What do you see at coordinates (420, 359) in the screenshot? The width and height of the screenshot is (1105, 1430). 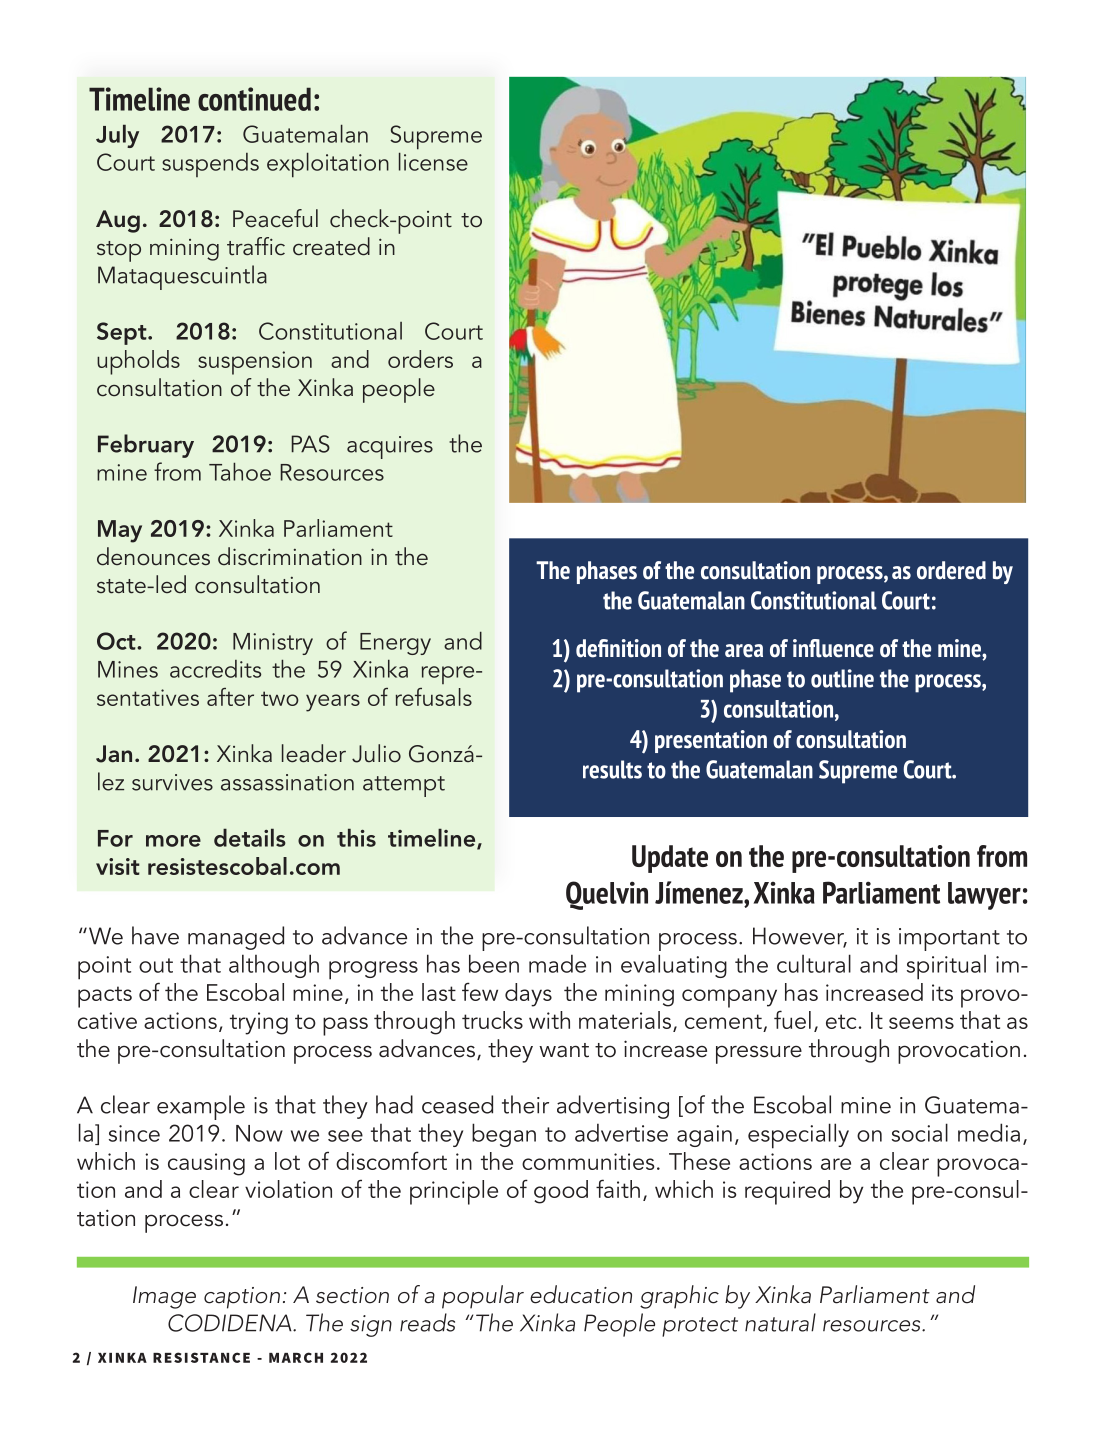 I see `orders` at bounding box center [420, 359].
